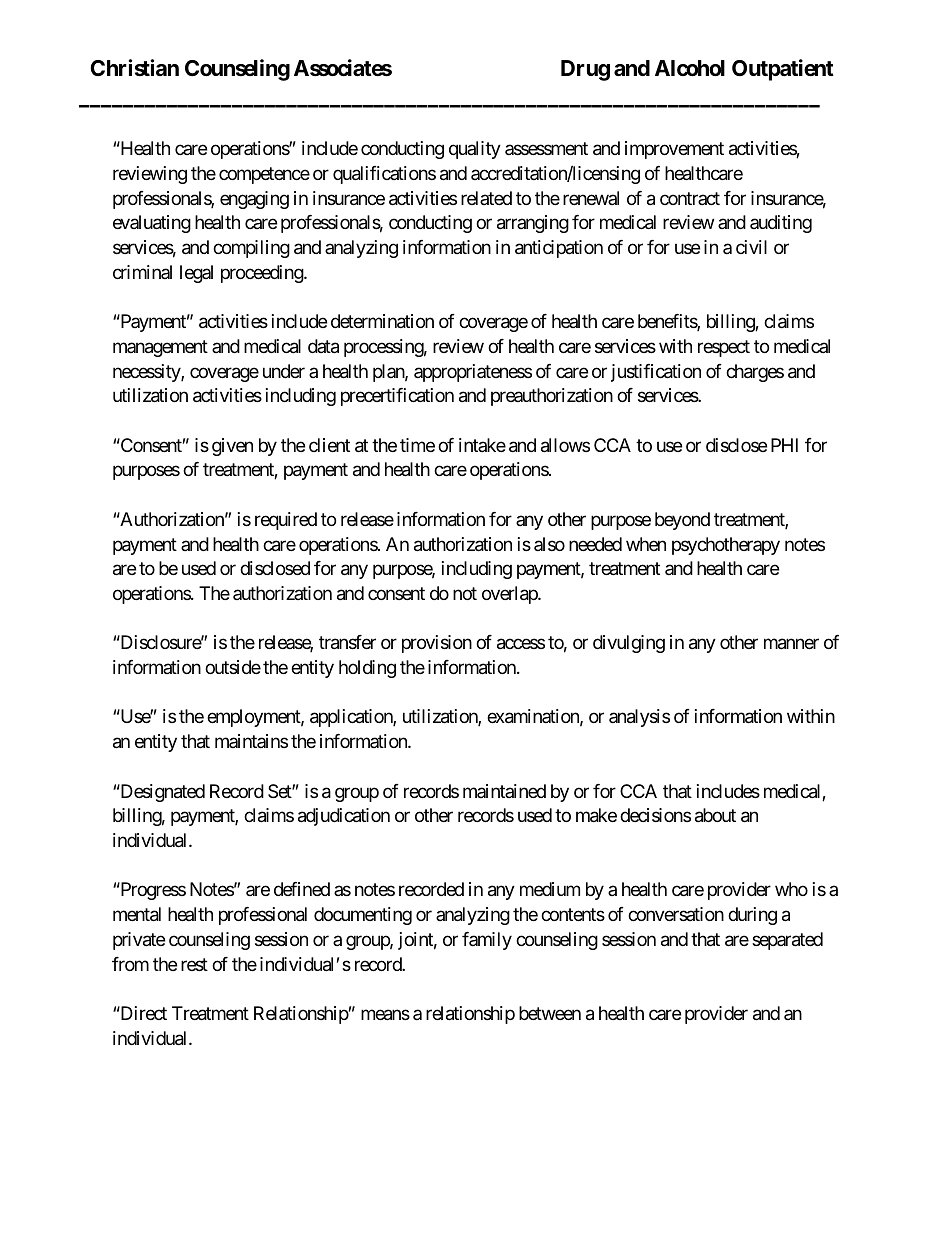 This image has height=1233, width=952. Describe the element at coordinates (487, 941) in the image. I see `family` at that location.
